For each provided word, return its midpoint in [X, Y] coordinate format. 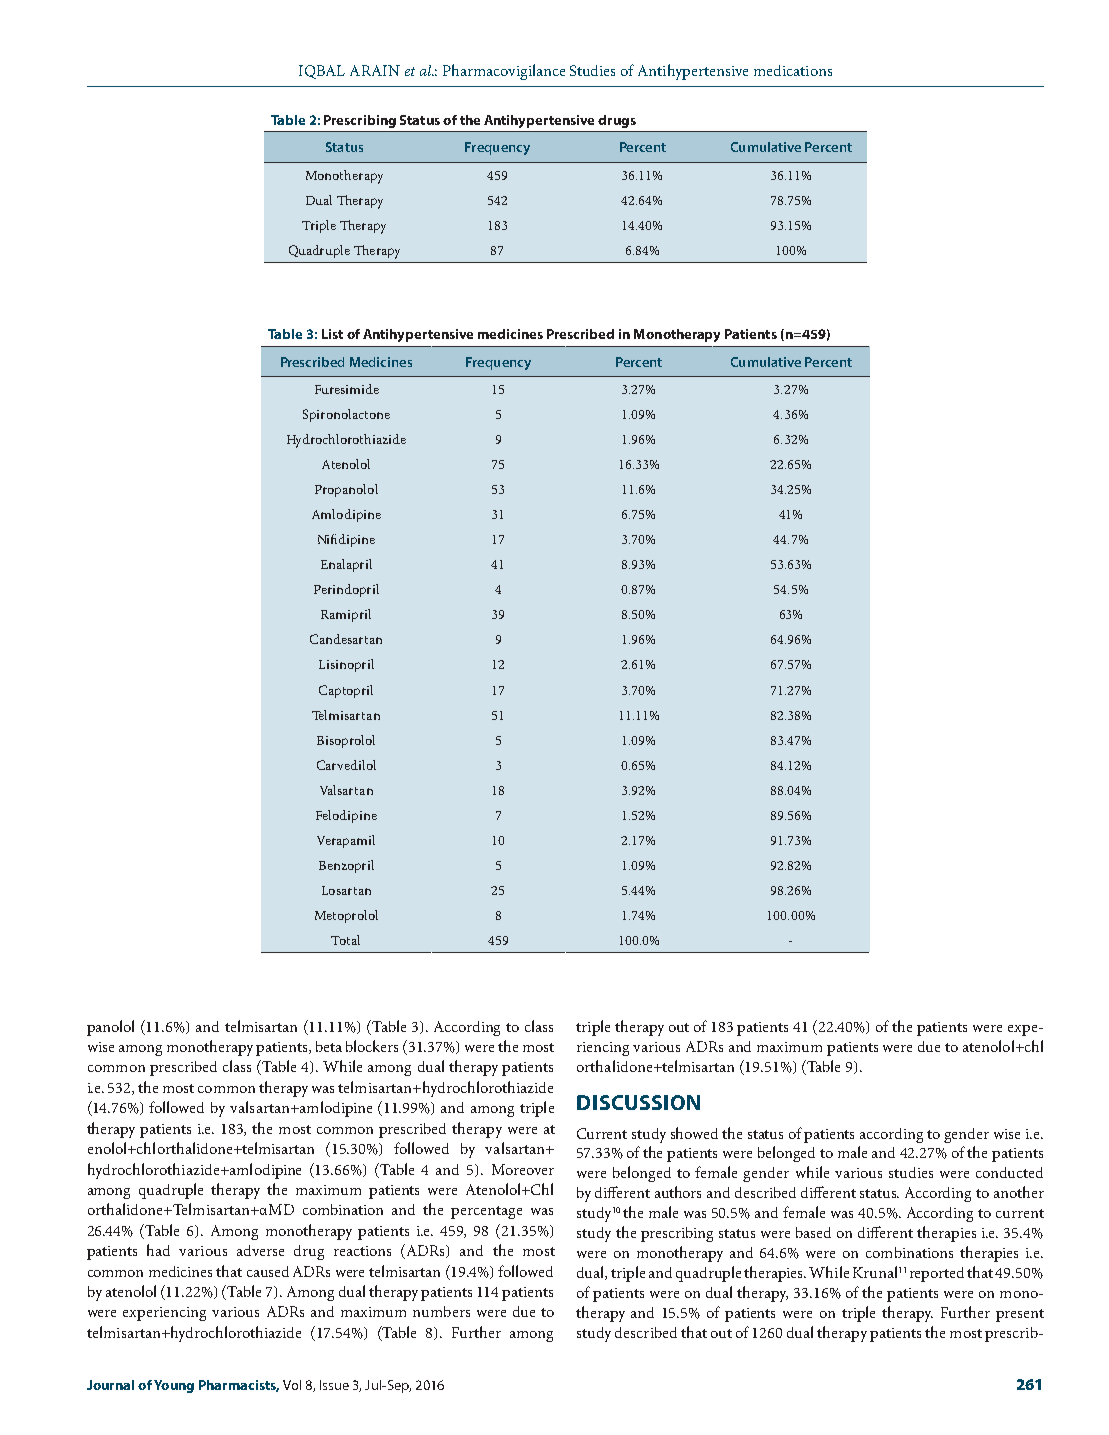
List [332, 334]
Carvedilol [346, 765]
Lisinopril [346, 665]
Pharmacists [239, 1386]
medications [793, 70]
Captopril [346, 691]
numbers [441, 1311]
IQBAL [322, 72]
